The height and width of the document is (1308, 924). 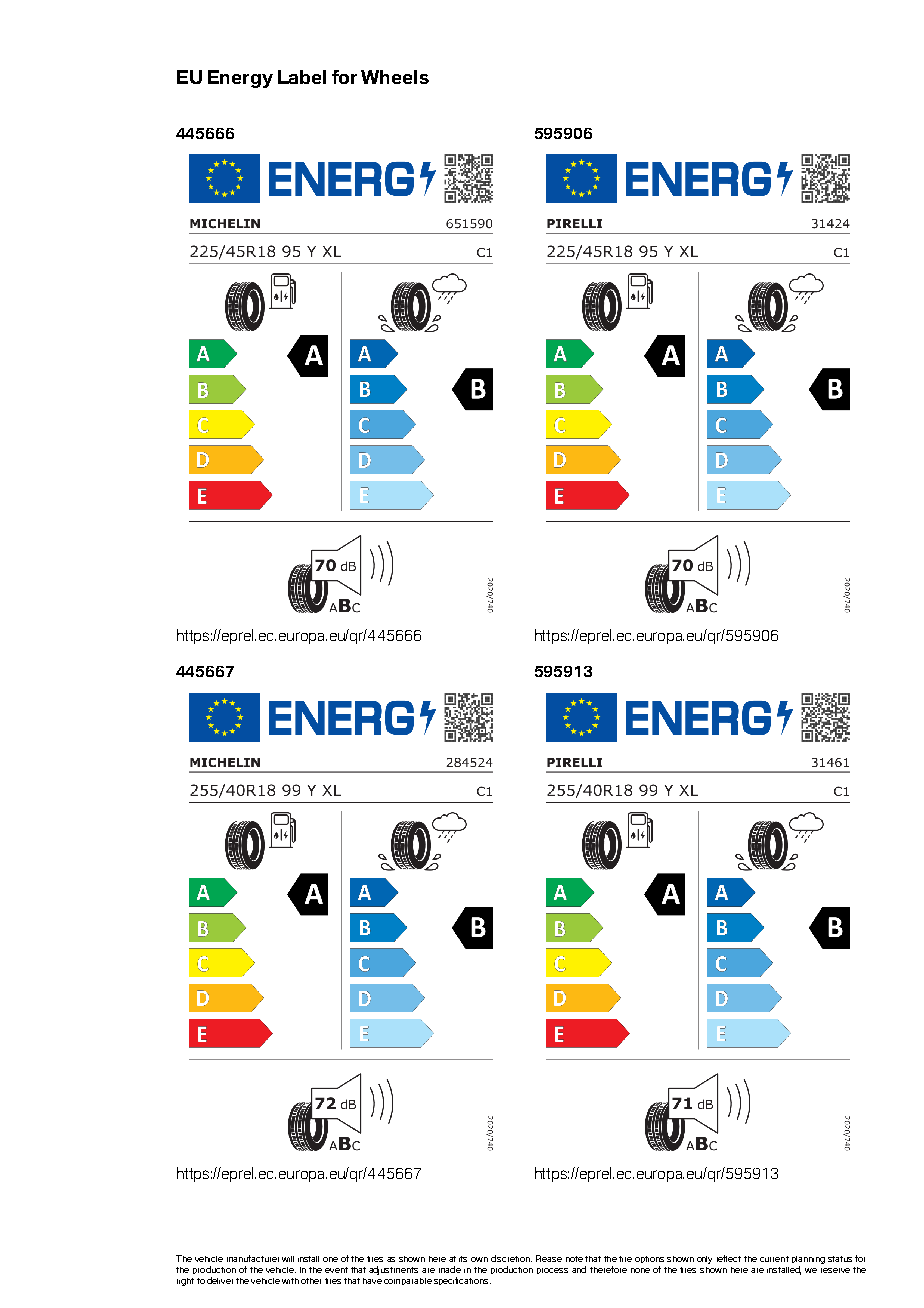 I want to click on only, so click(x=704, y=1260).
